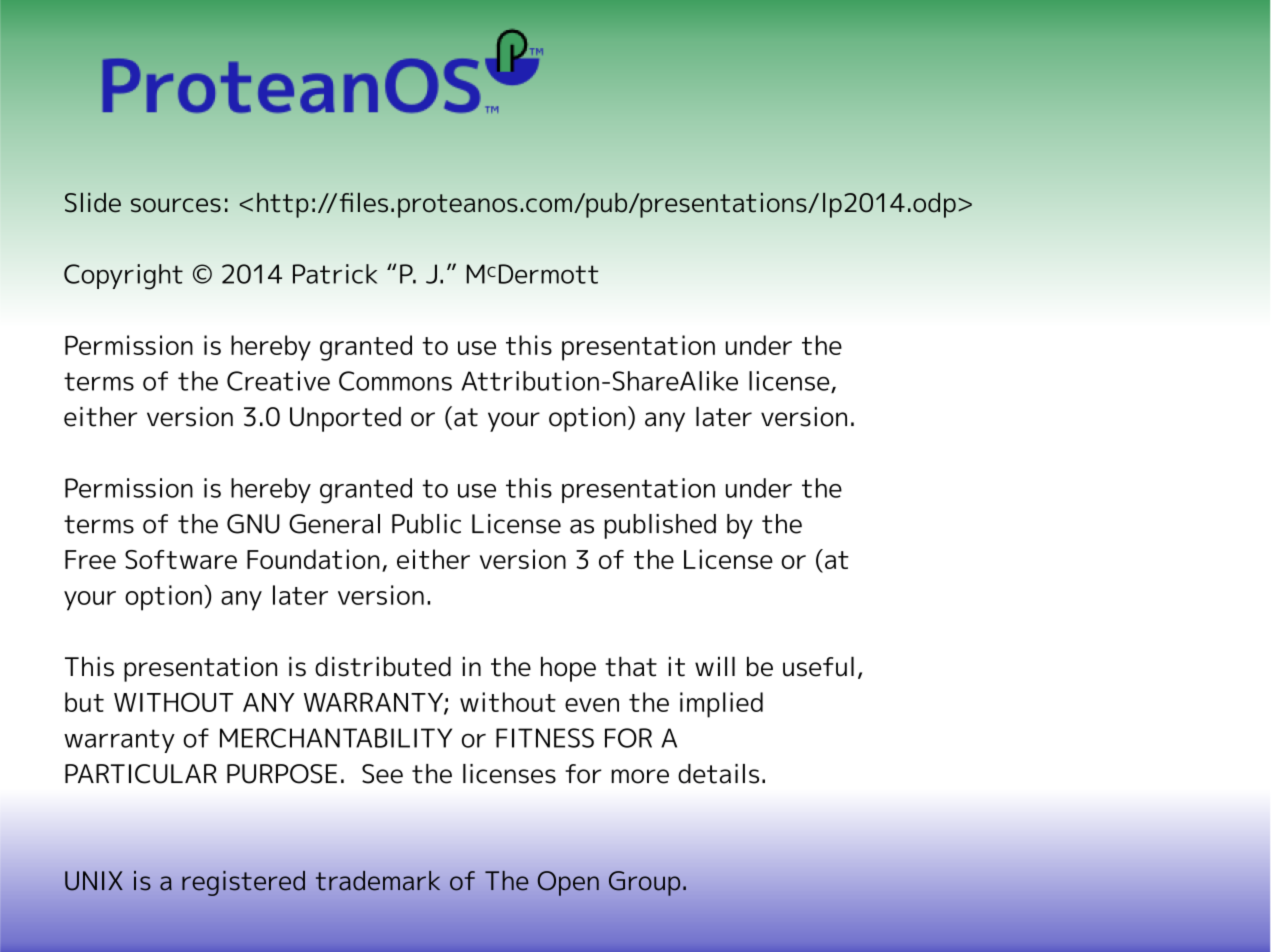 The image size is (1271, 952). What do you see at coordinates (243, 883) in the page?
I see `registered` at bounding box center [243, 883].
